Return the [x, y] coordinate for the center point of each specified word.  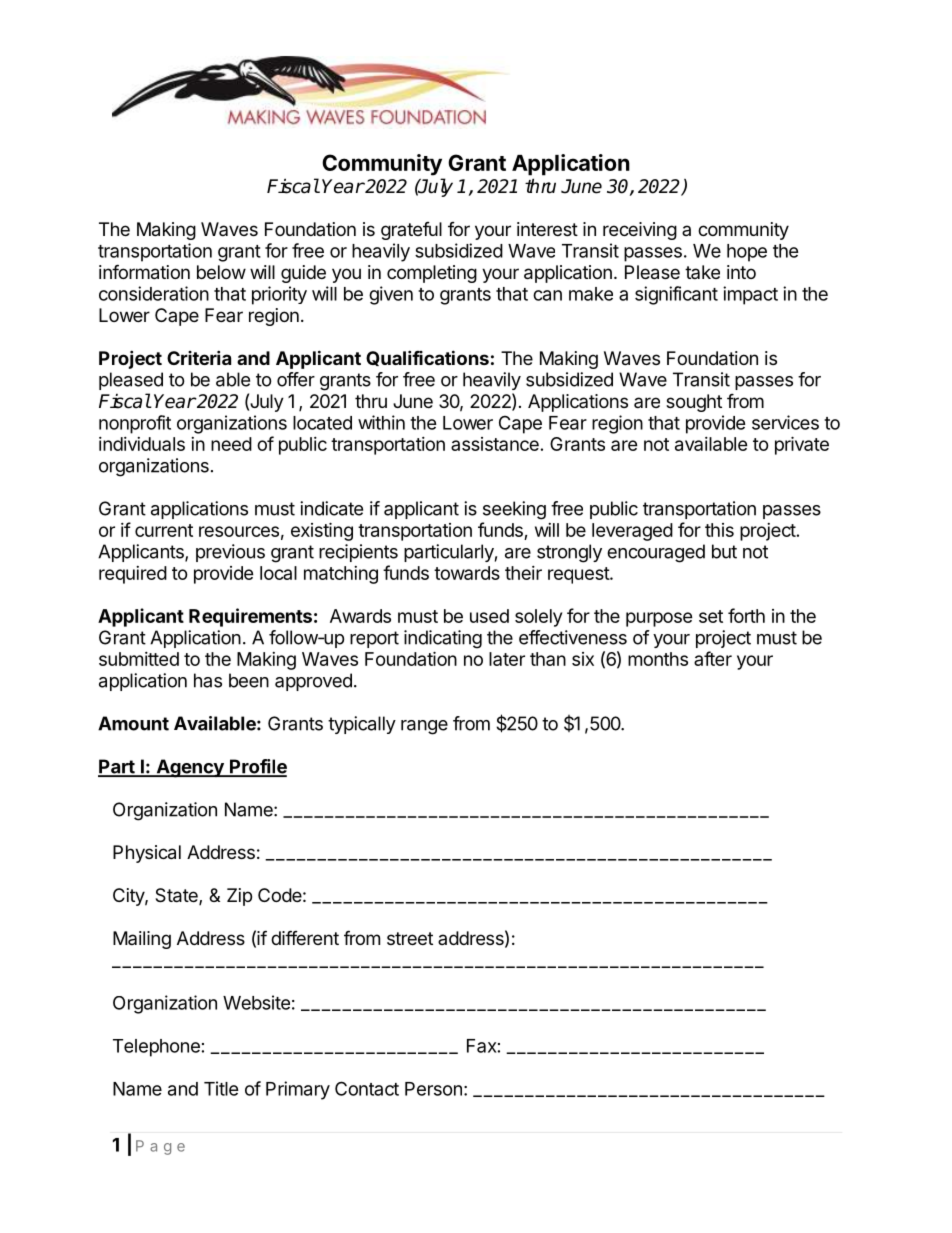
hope [747, 253]
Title [221, 1088]
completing [432, 274]
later [507, 659]
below [221, 272]
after [713, 658]
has [208, 680]
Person [433, 1089]
